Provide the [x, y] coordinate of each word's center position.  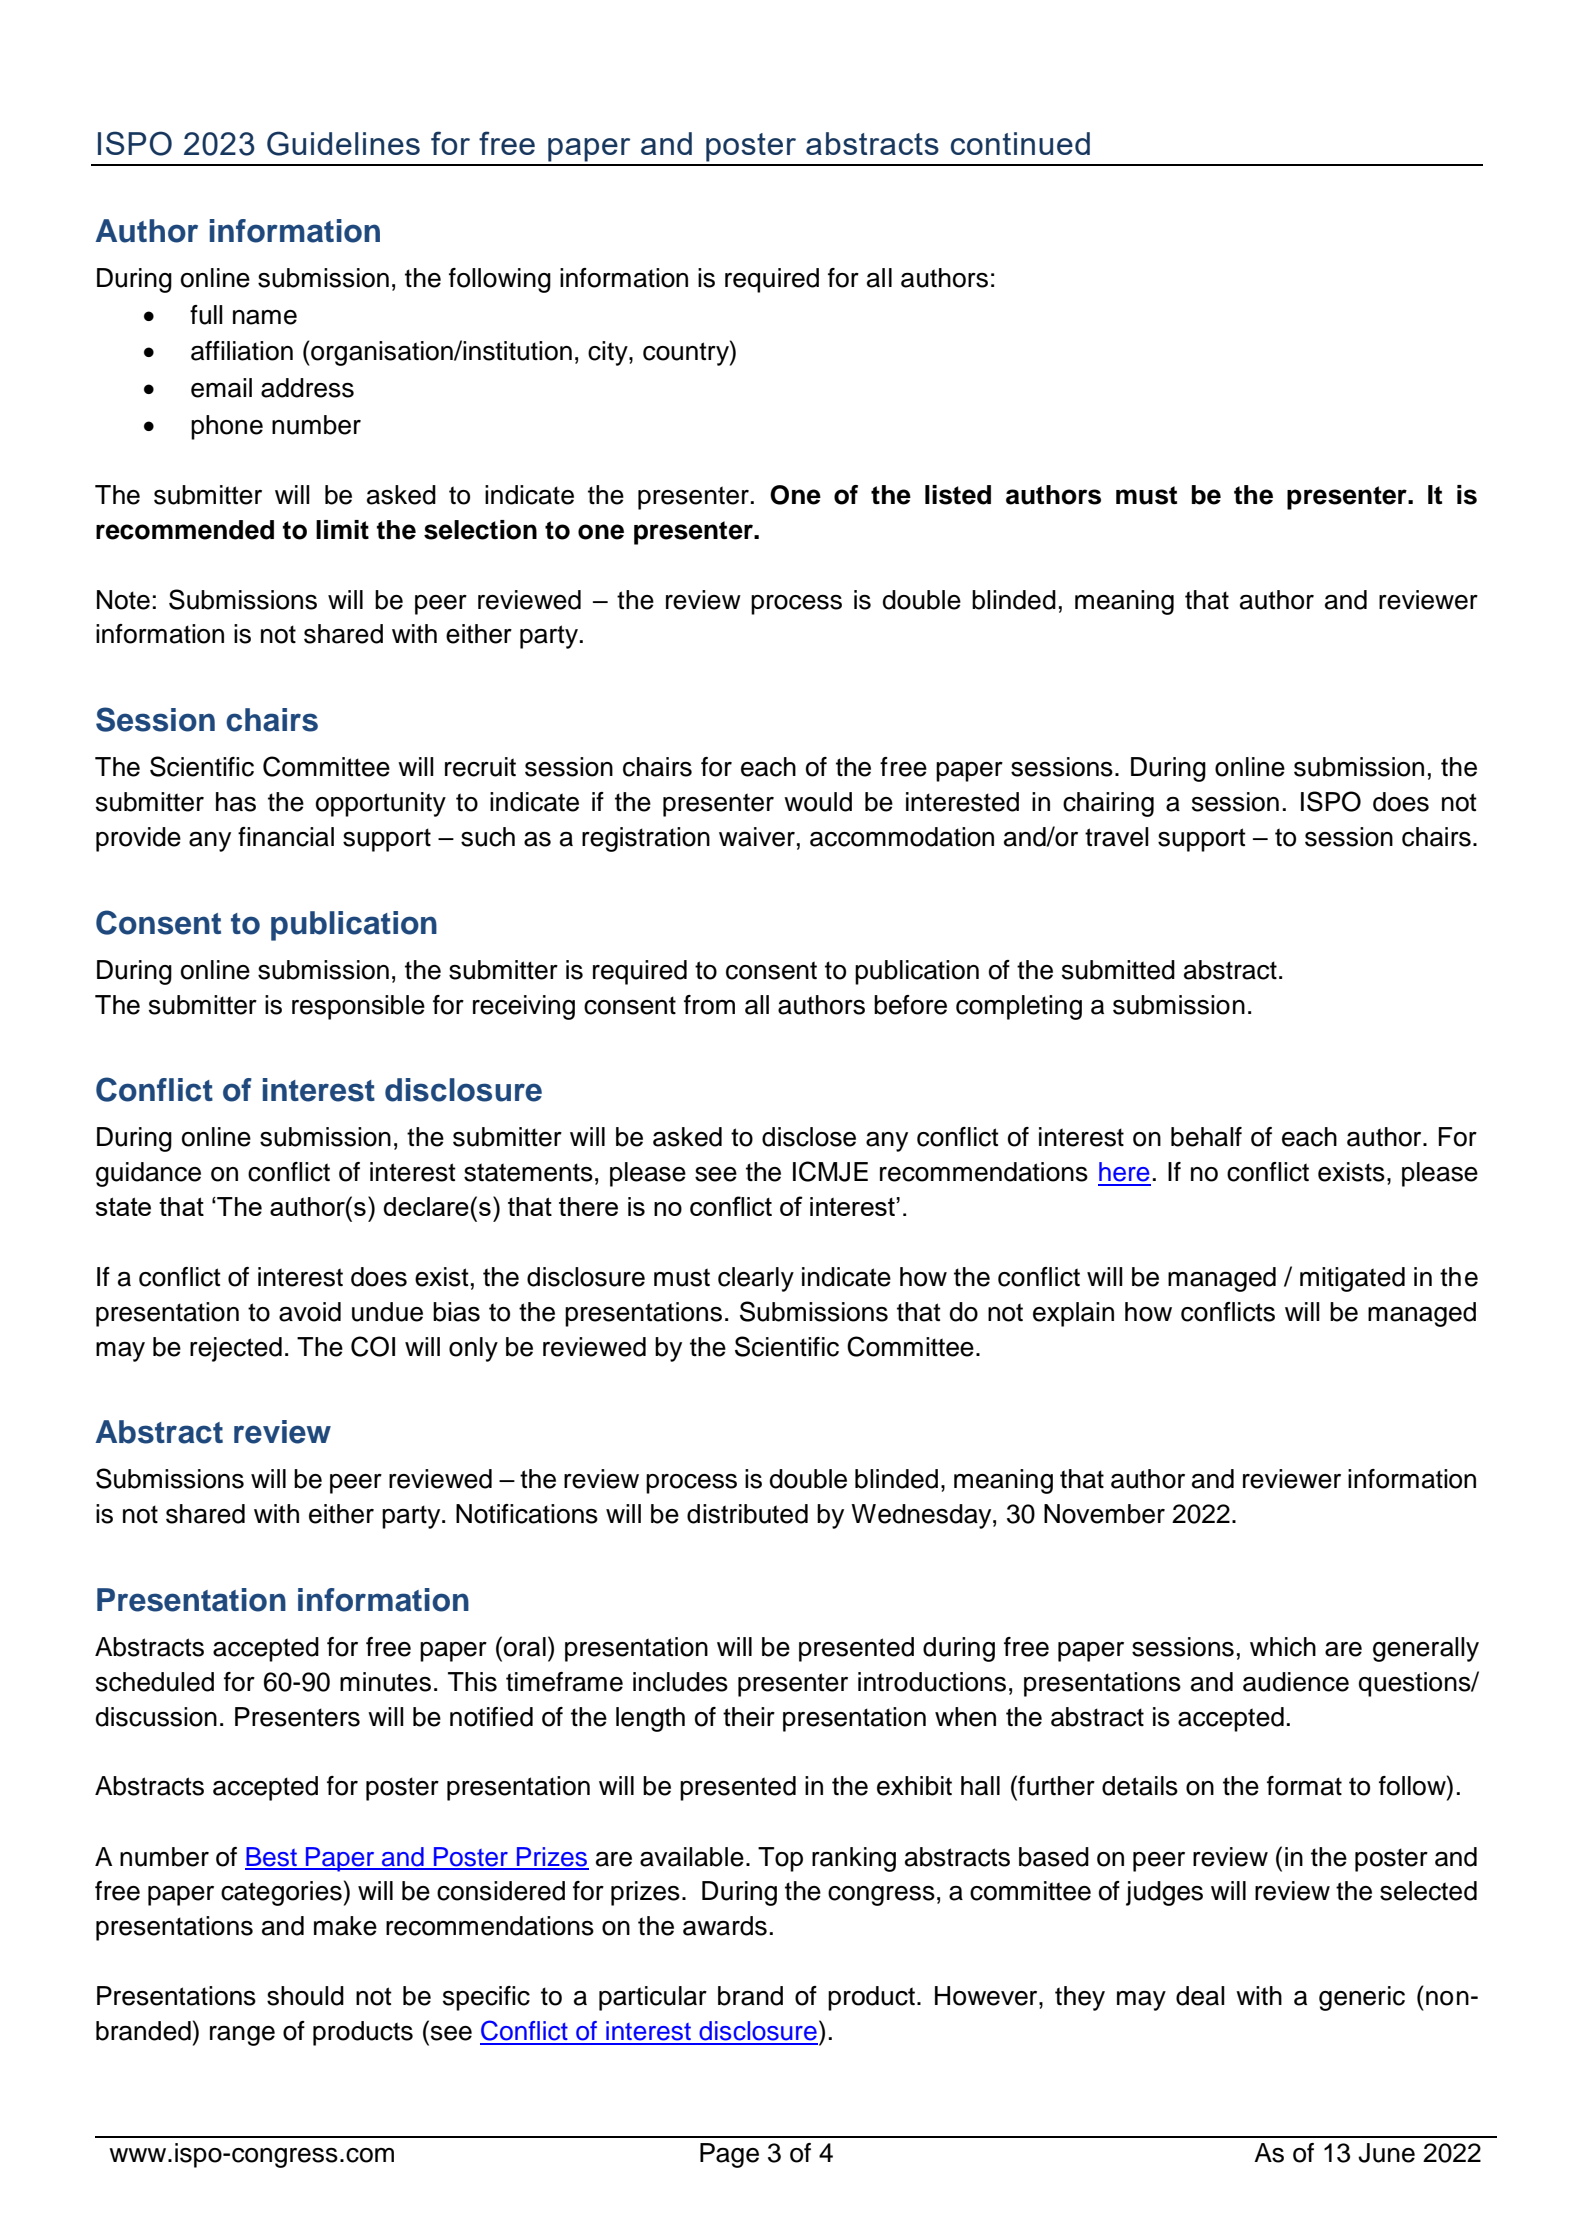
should [305, 1996]
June [1386, 2153]
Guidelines [343, 143]
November [1104, 1514]
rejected [236, 1349]
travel [1117, 837]
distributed [747, 1514]
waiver [757, 837]
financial [286, 837]
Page [729, 2155]
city [609, 353]
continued [1020, 143]
